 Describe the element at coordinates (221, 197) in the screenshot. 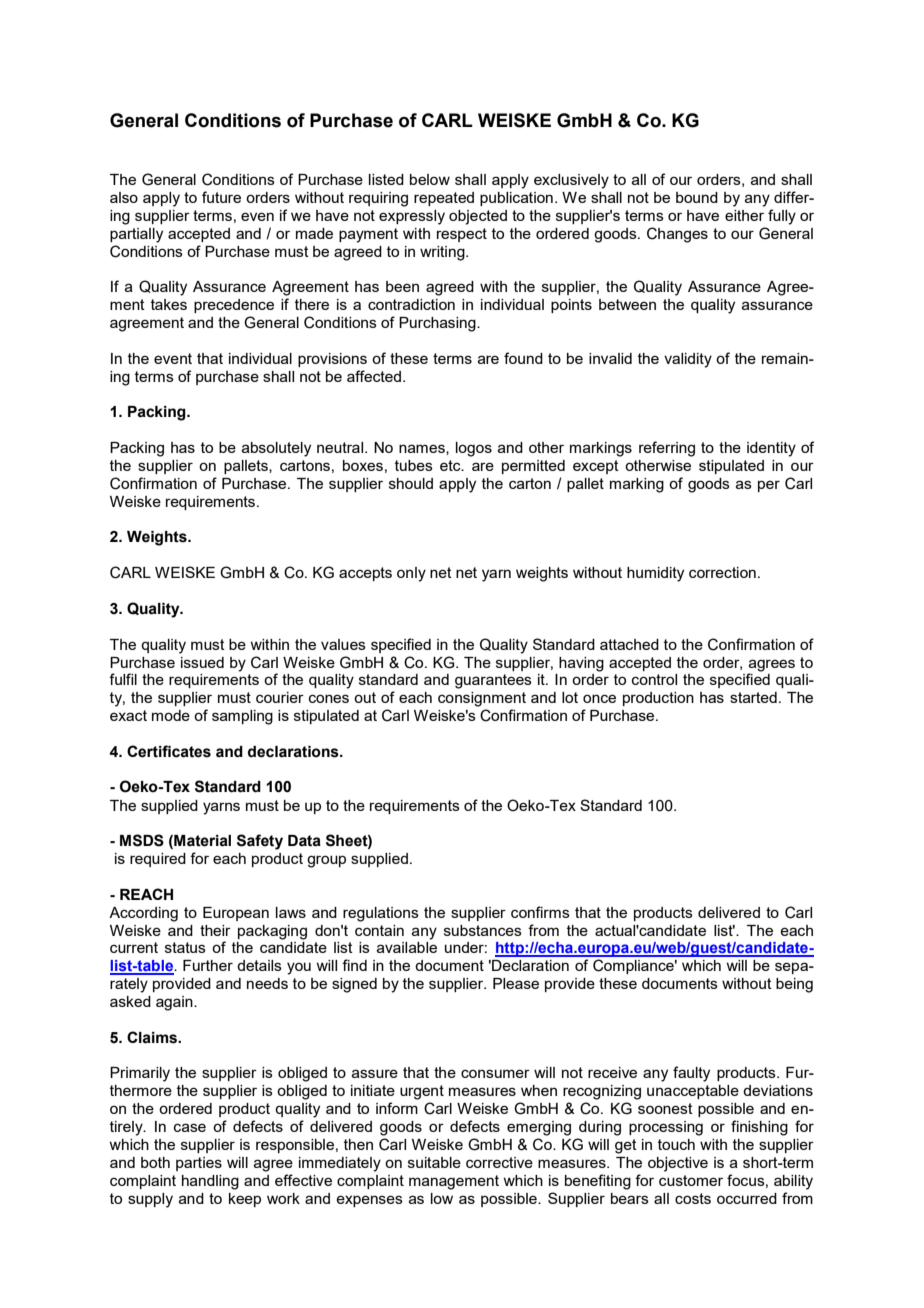

I see `future` at that location.
